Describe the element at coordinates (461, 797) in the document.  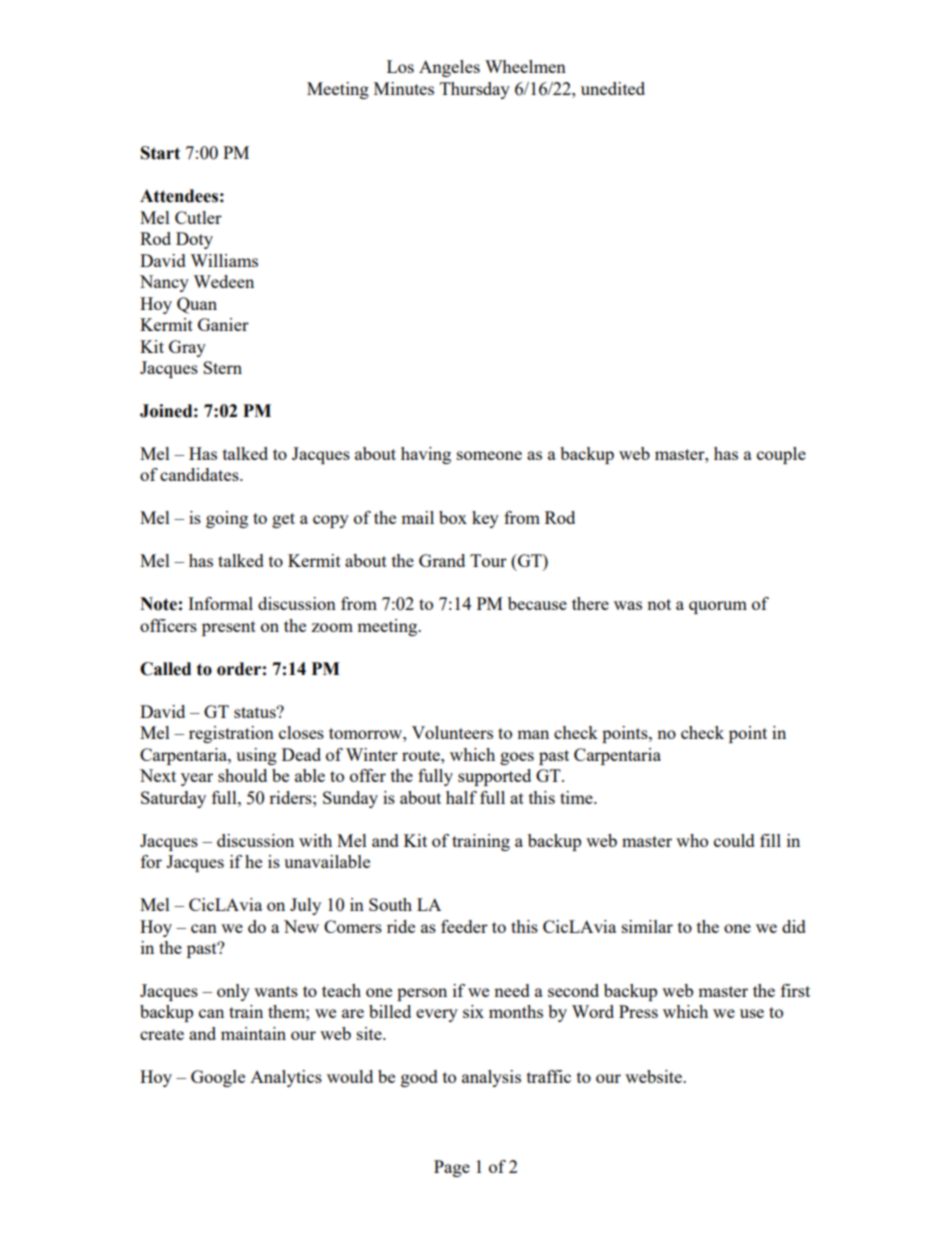
I see `half` at that location.
